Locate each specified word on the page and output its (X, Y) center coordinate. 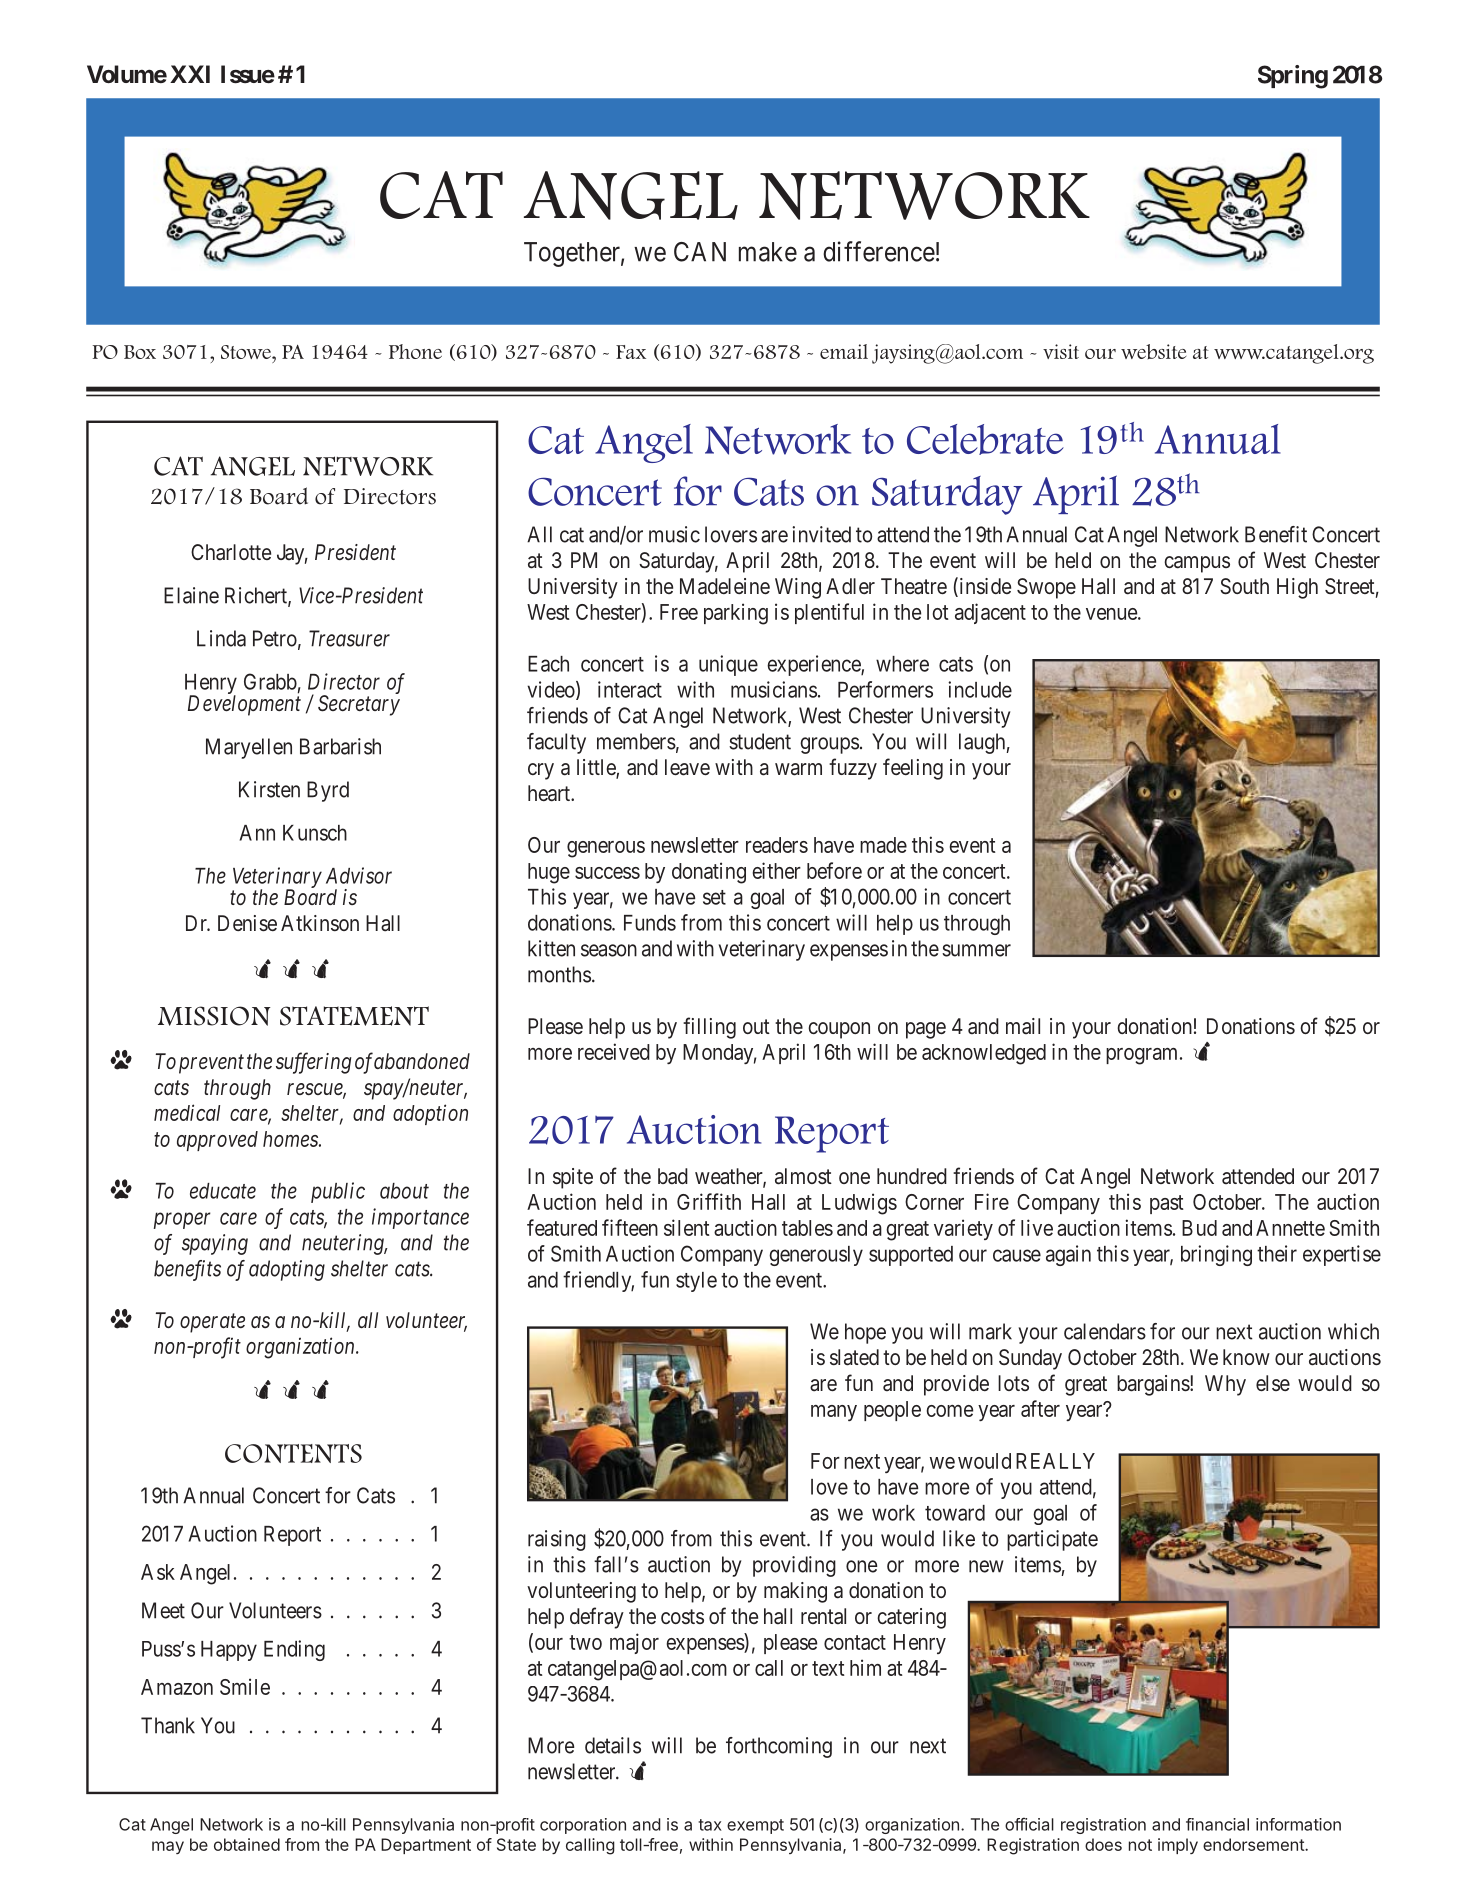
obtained (247, 1844)
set (714, 897)
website (1153, 351)
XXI (190, 74)
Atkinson (320, 923)
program (1143, 1056)
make (768, 252)
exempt (755, 1826)
